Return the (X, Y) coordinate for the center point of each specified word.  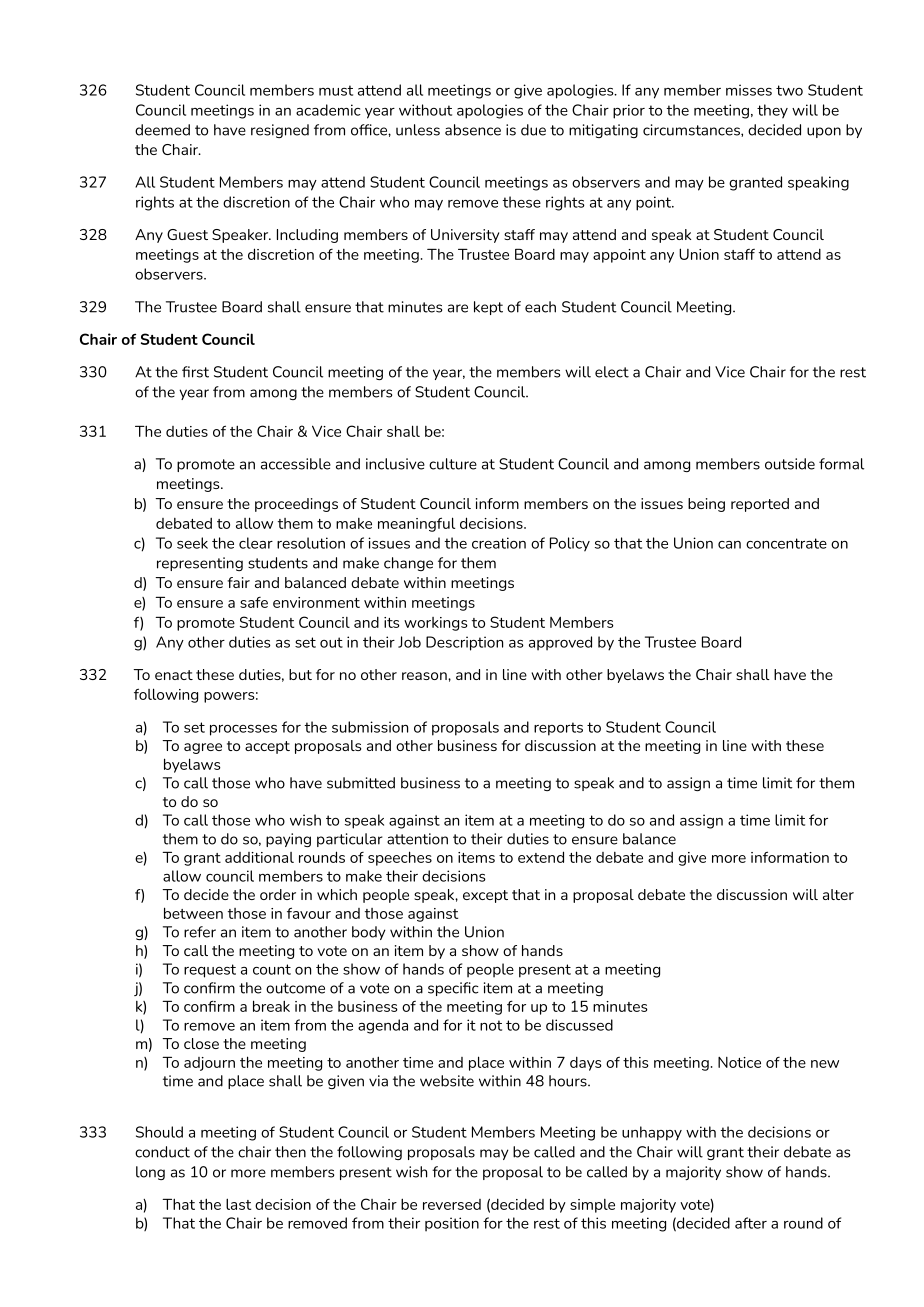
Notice (739, 1062)
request (210, 971)
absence (473, 130)
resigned (280, 131)
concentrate (786, 543)
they (772, 111)
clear (256, 543)
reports (558, 729)
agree (203, 748)
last (238, 1204)
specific (453, 989)
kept (488, 308)
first (195, 372)
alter (838, 894)
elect (612, 372)
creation (499, 543)
